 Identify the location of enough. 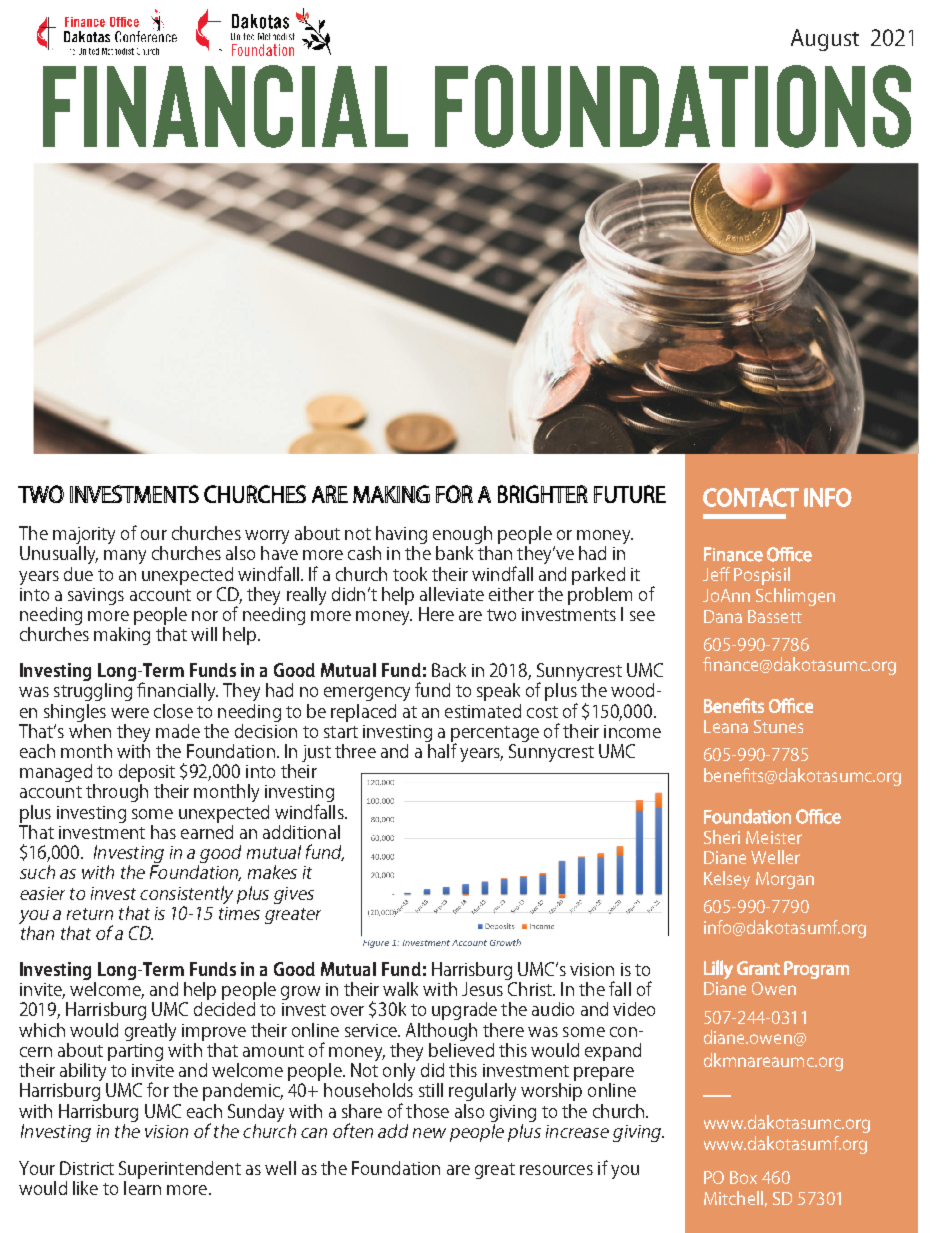
(462, 536).
